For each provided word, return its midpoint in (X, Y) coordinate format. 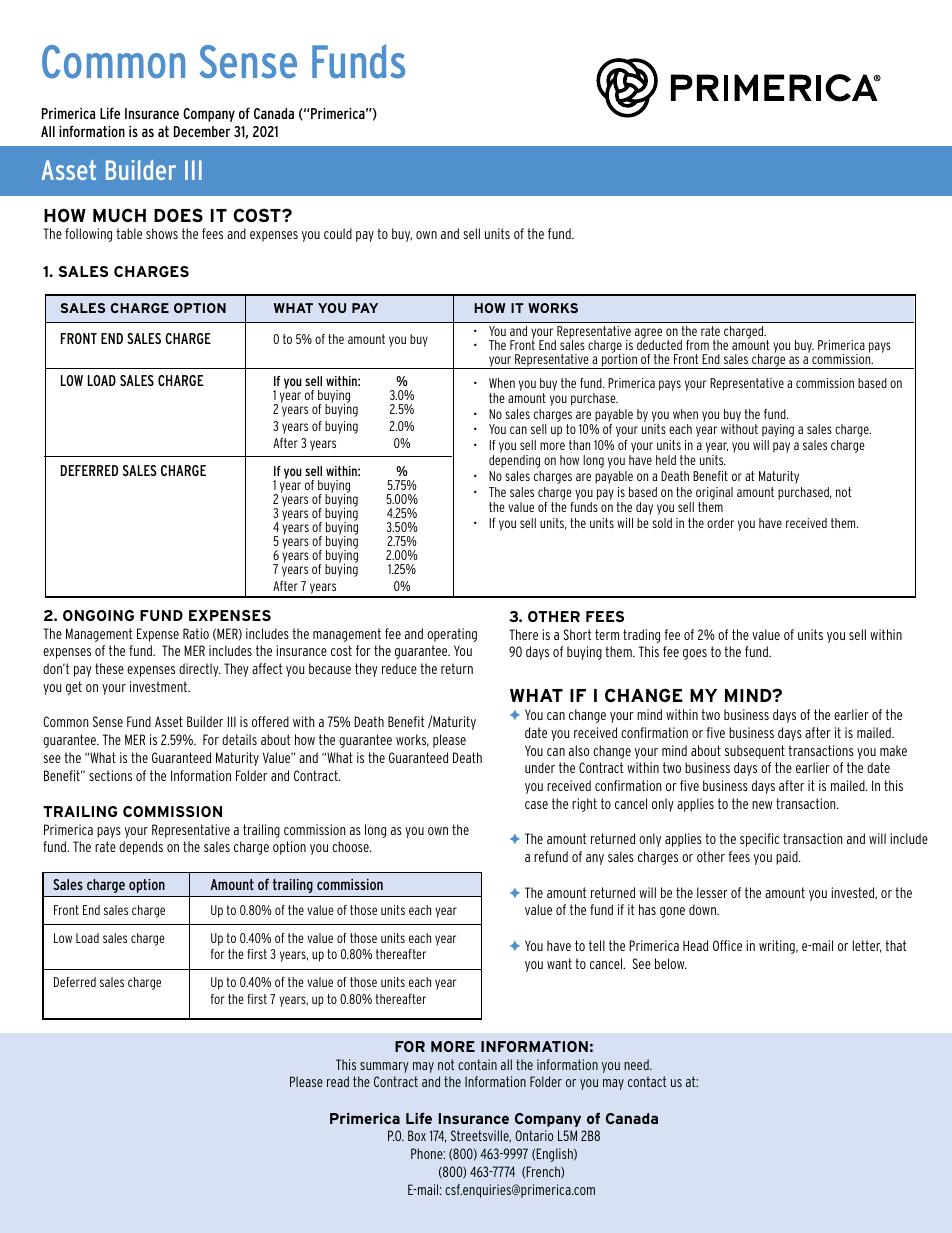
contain (477, 1064)
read (338, 1081)
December (202, 131)
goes (695, 654)
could (338, 233)
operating (452, 635)
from (697, 345)
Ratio (196, 633)
